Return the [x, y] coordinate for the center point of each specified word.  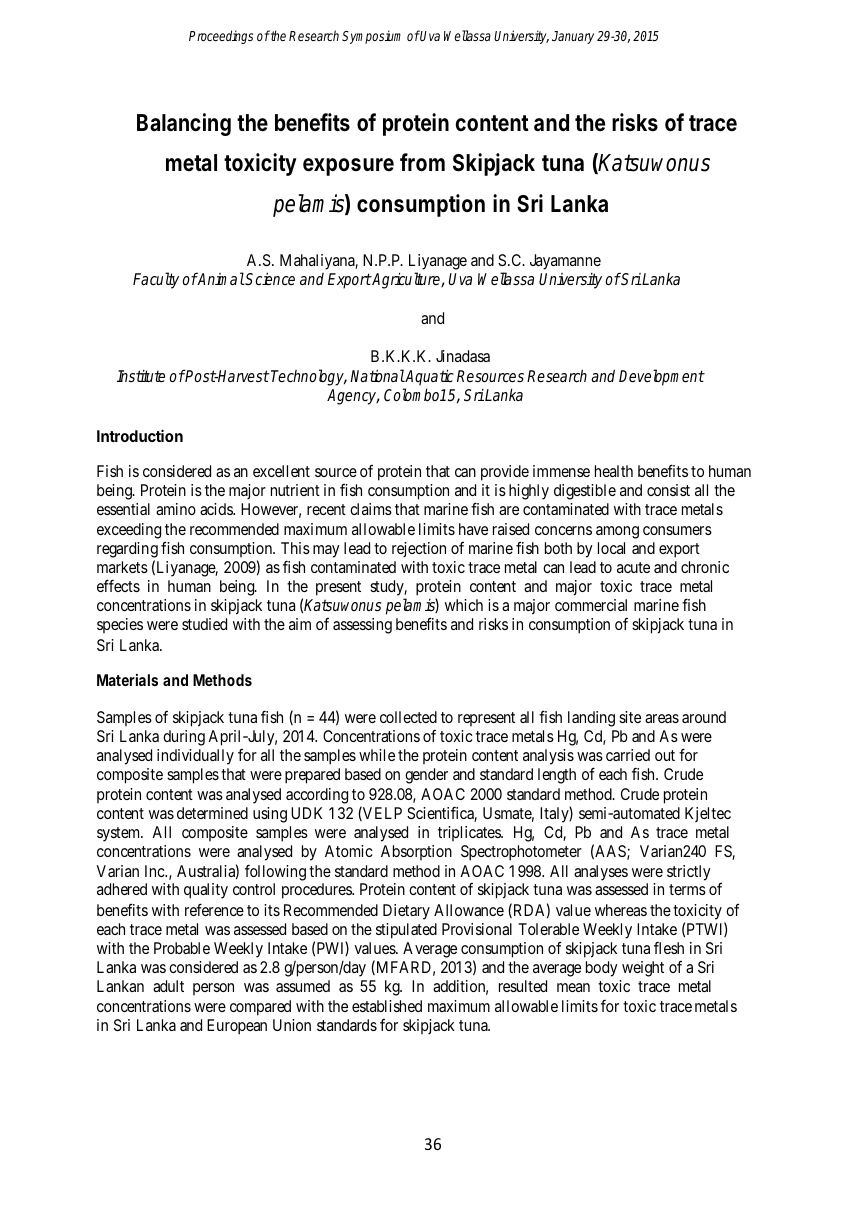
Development [662, 377]
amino [176, 509]
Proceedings [221, 37]
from [422, 162]
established [387, 1006]
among [617, 532]
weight [643, 969]
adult [168, 986]
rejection [419, 549]
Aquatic [429, 377]
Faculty [156, 280]
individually [195, 757]
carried [628, 755]
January [573, 37]
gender [426, 776]
